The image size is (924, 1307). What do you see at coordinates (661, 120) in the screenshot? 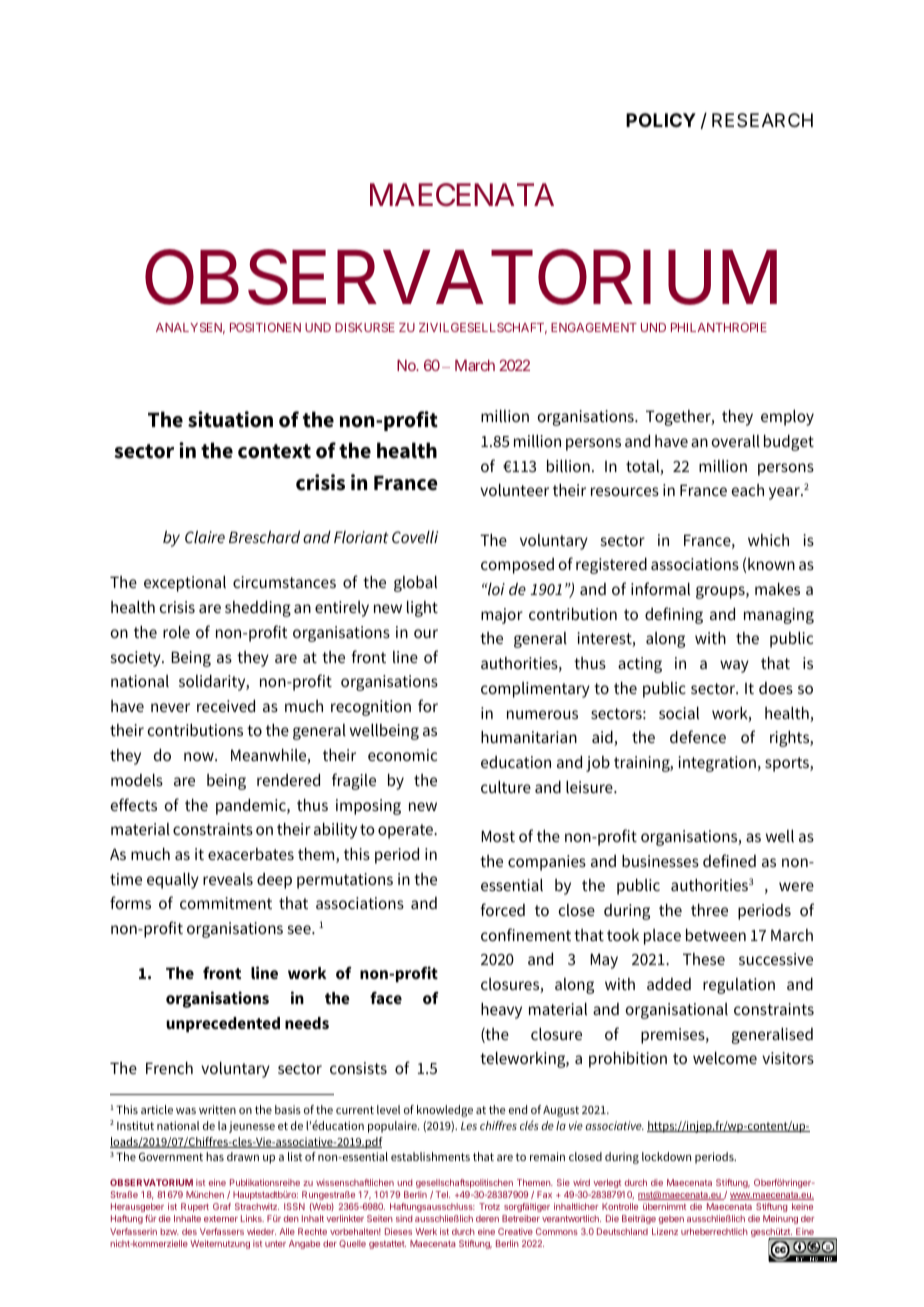
I see `POLICY` at bounding box center [661, 120].
